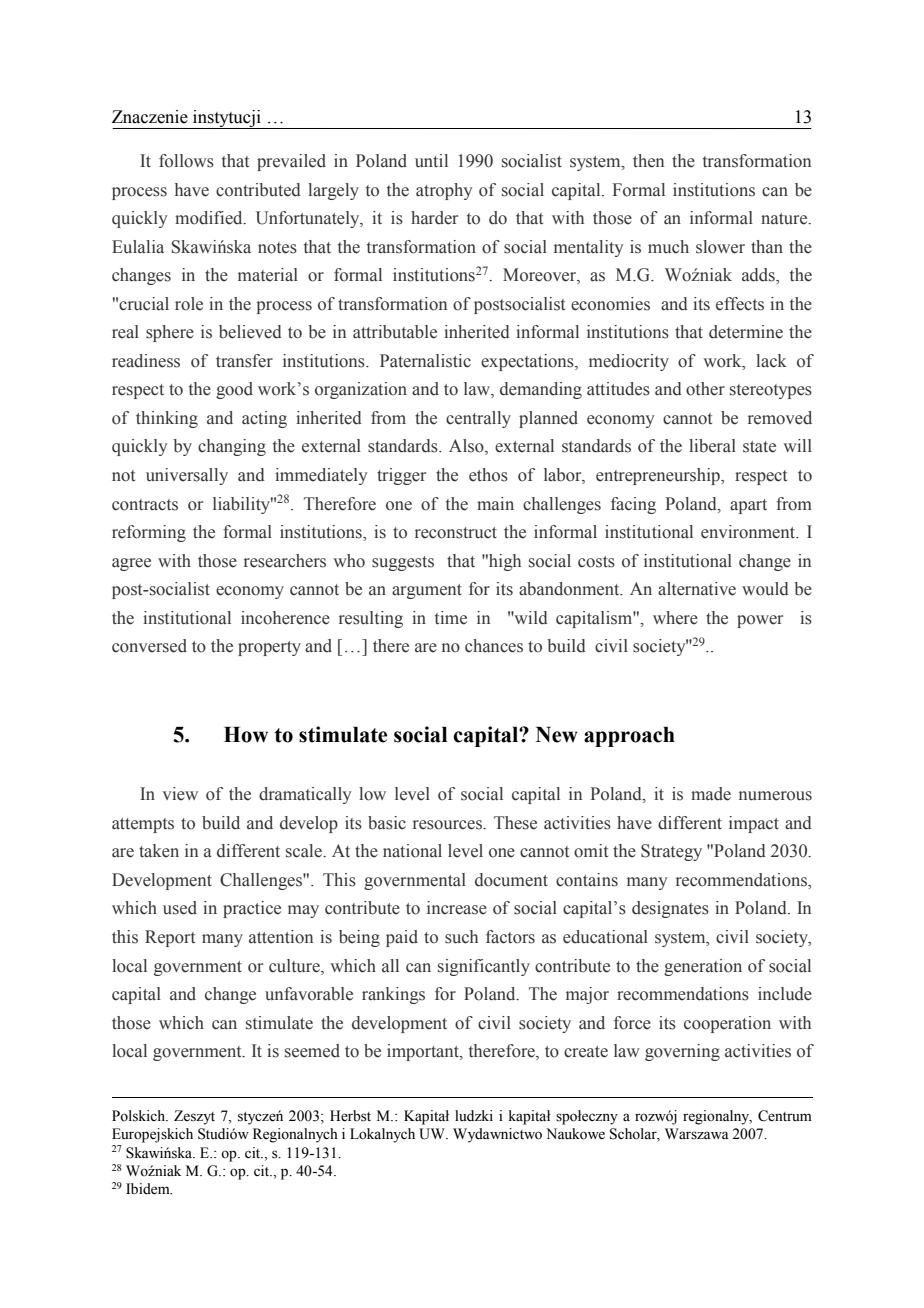 This screenshot has width=924, height=1308. What do you see at coordinates (705, 389) in the screenshot?
I see `other` at bounding box center [705, 389].
